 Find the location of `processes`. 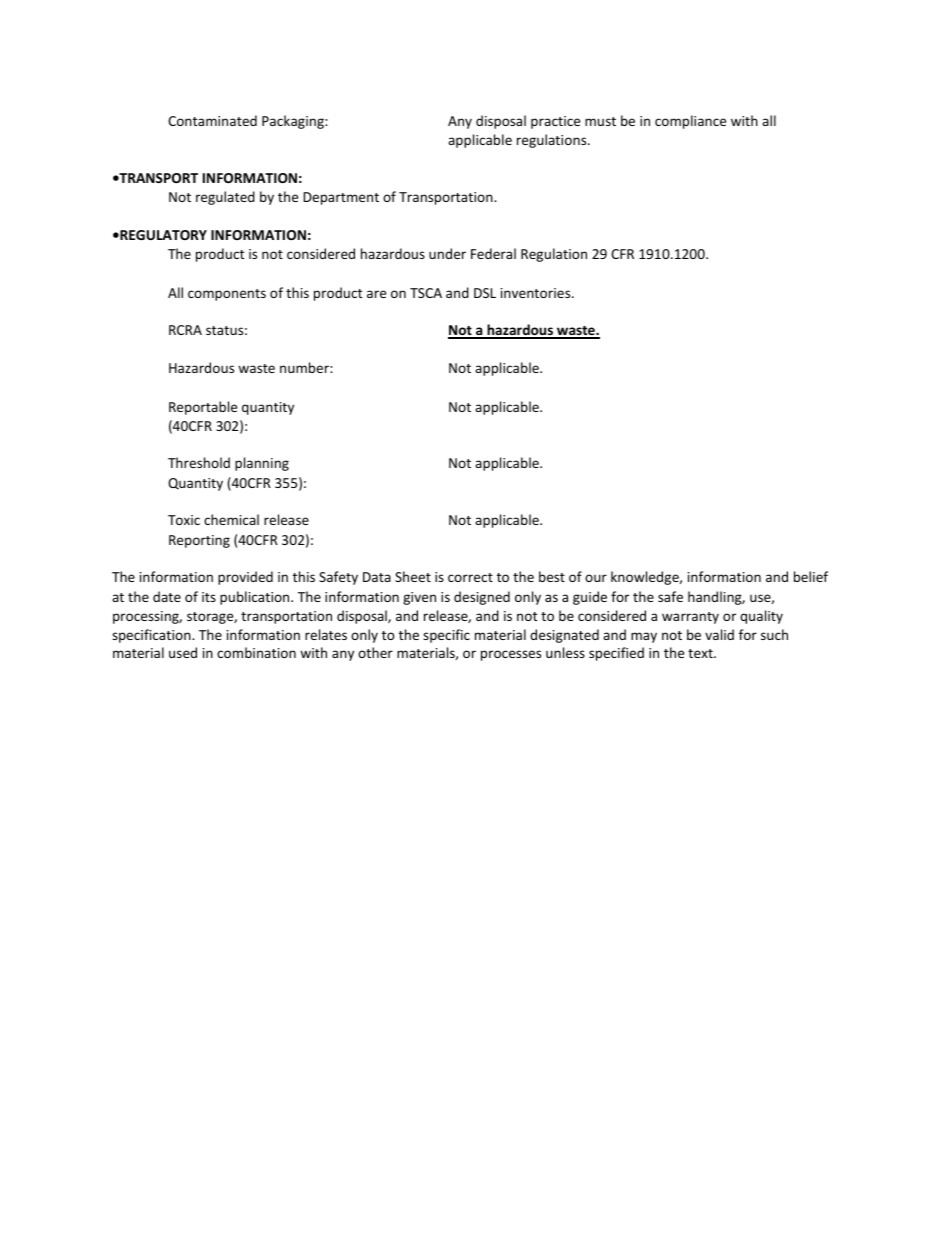

processes is located at coordinates (511, 655).
